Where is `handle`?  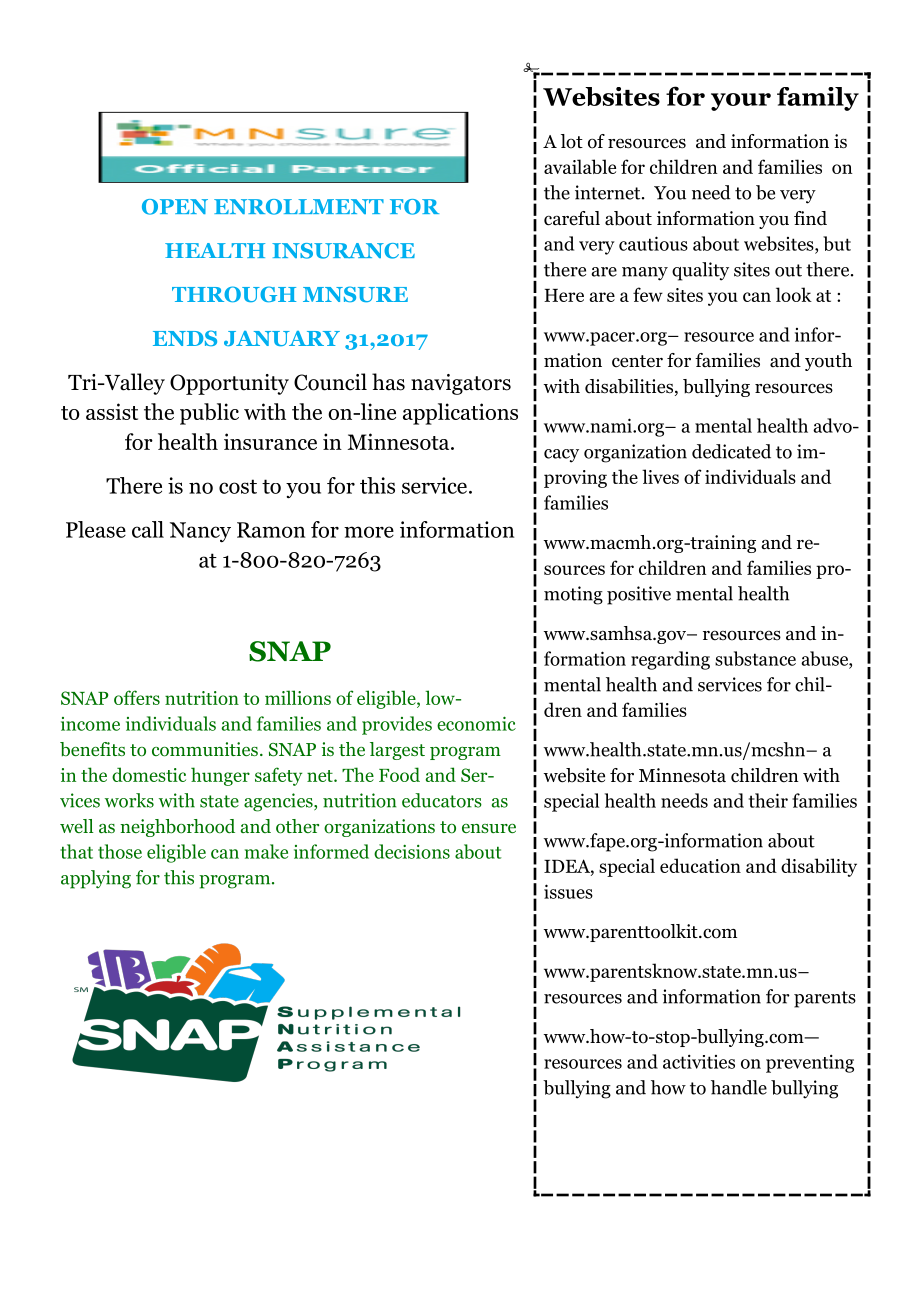
handle is located at coordinates (739, 1087).
